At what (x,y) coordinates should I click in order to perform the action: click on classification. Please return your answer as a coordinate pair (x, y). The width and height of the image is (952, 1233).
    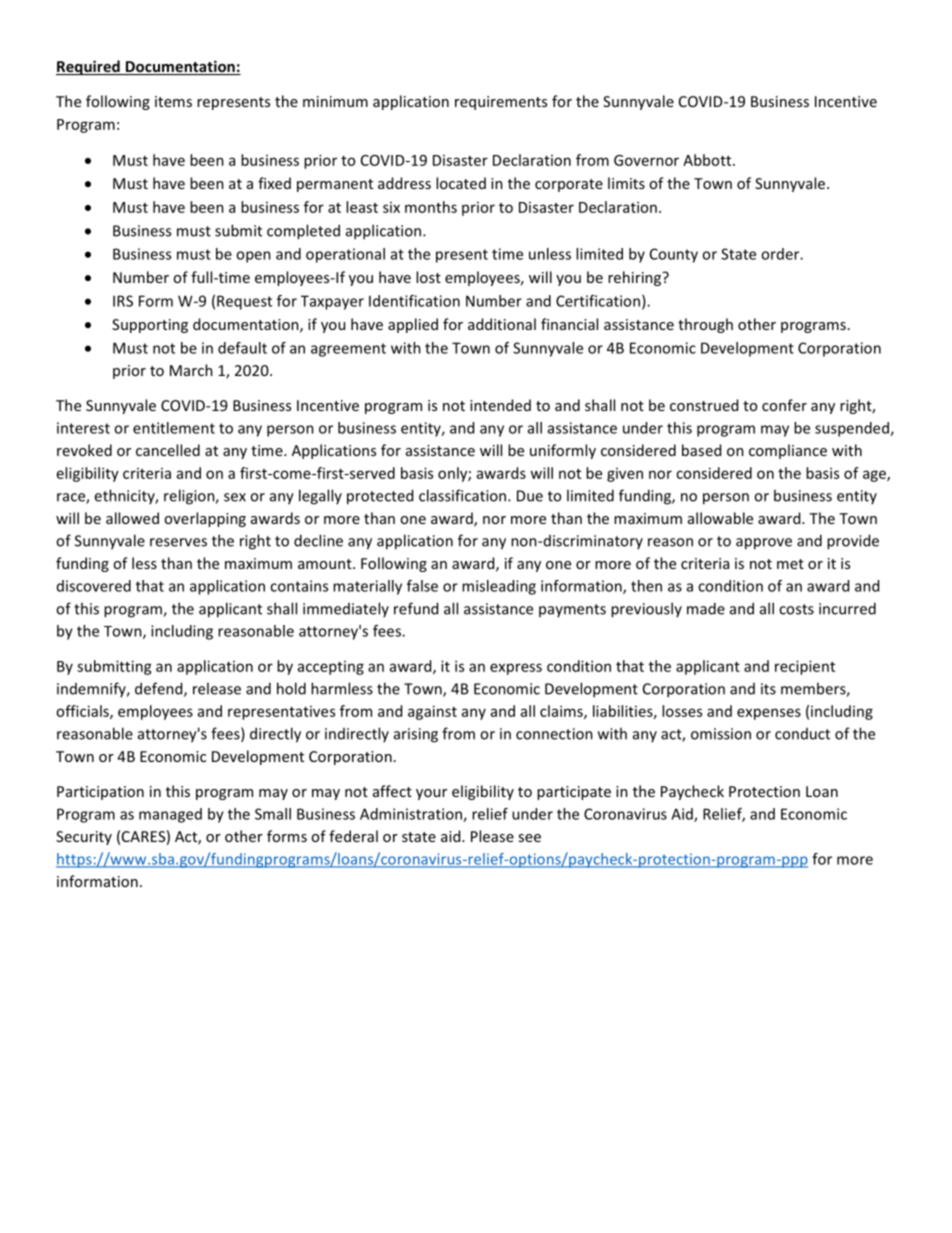
    Looking at the image, I should click on (464, 495).
